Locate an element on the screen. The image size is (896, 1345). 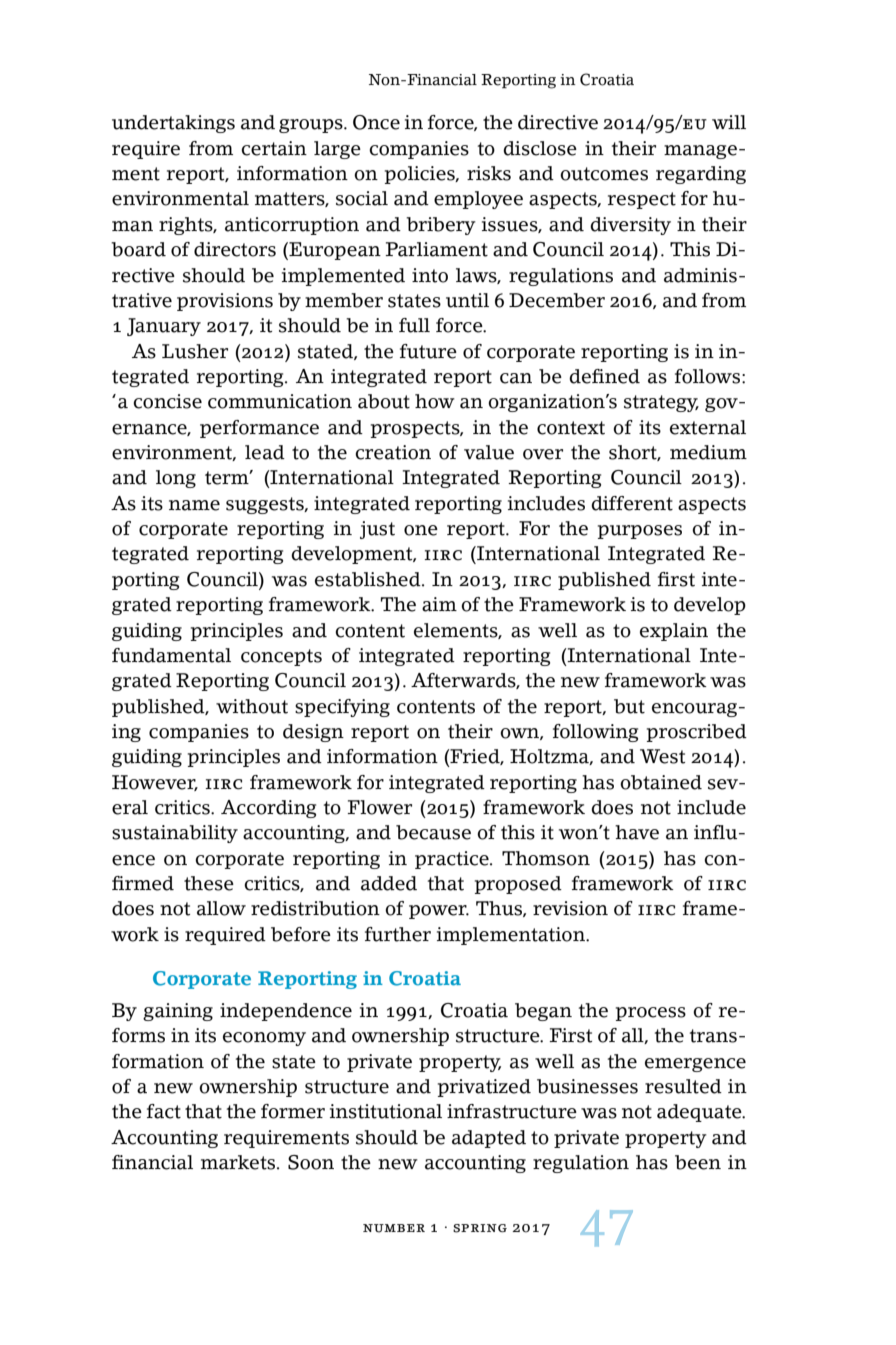
markets is located at coordinates (239, 1162).
